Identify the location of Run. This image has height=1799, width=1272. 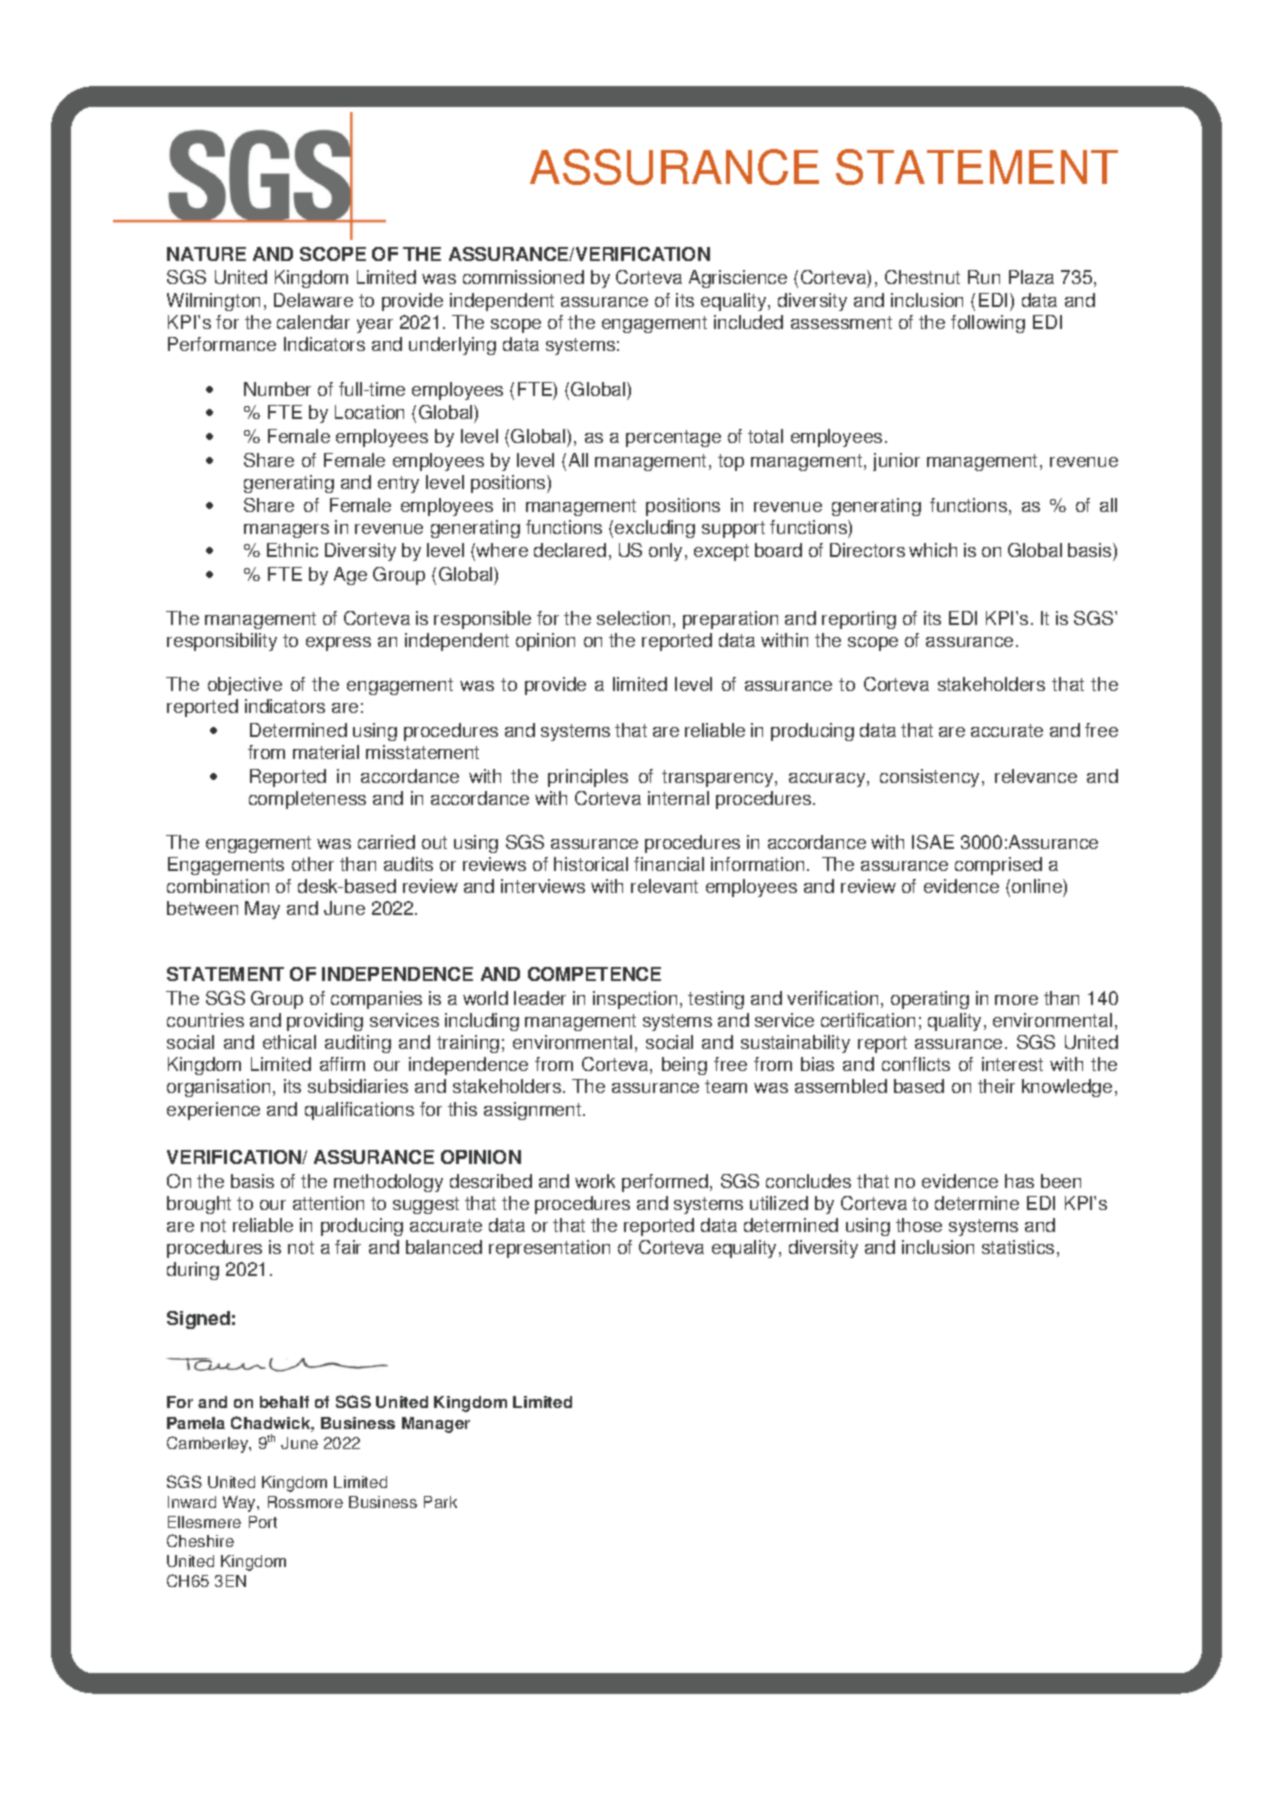
(984, 277).
